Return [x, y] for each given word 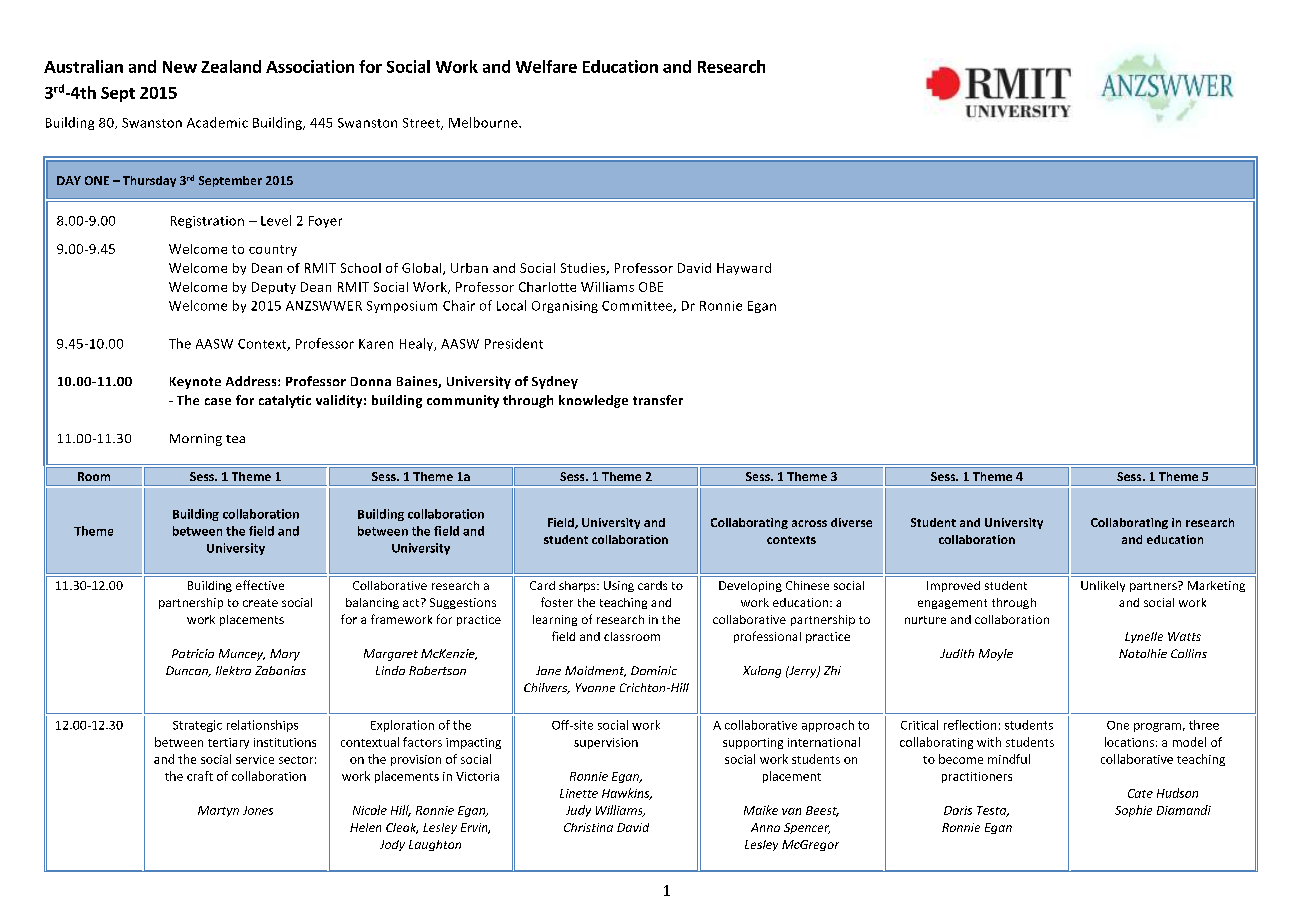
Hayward [744, 269]
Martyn [218, 811]
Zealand [231, 66]
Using [619, 586]
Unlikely [1103, 586]
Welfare [546, 66]
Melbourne [484, 122]
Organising [565, 307]
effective [260, 585]
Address [252, 381]
